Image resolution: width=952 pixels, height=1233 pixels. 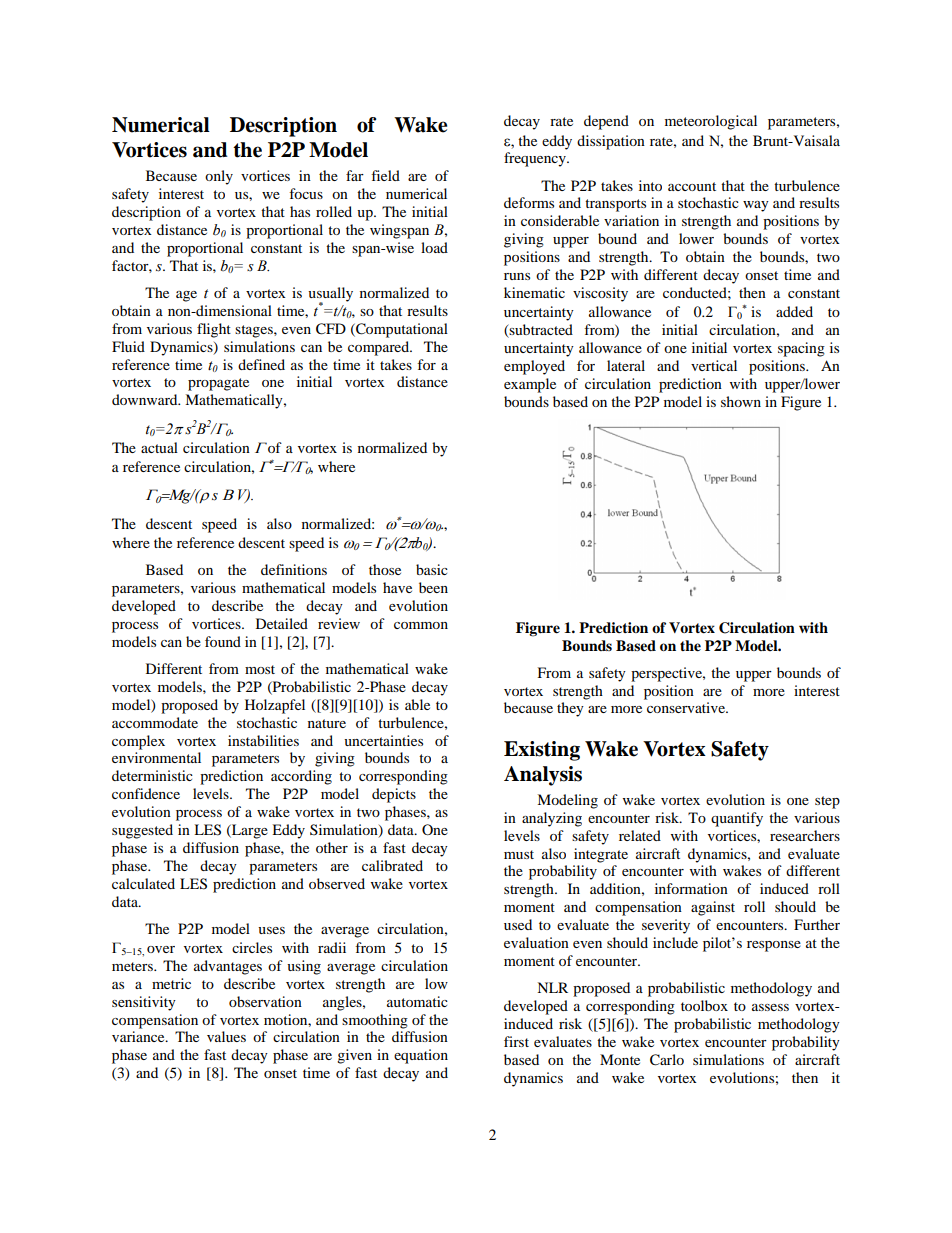 I want to click on shown, so click(x=741, y=401).
